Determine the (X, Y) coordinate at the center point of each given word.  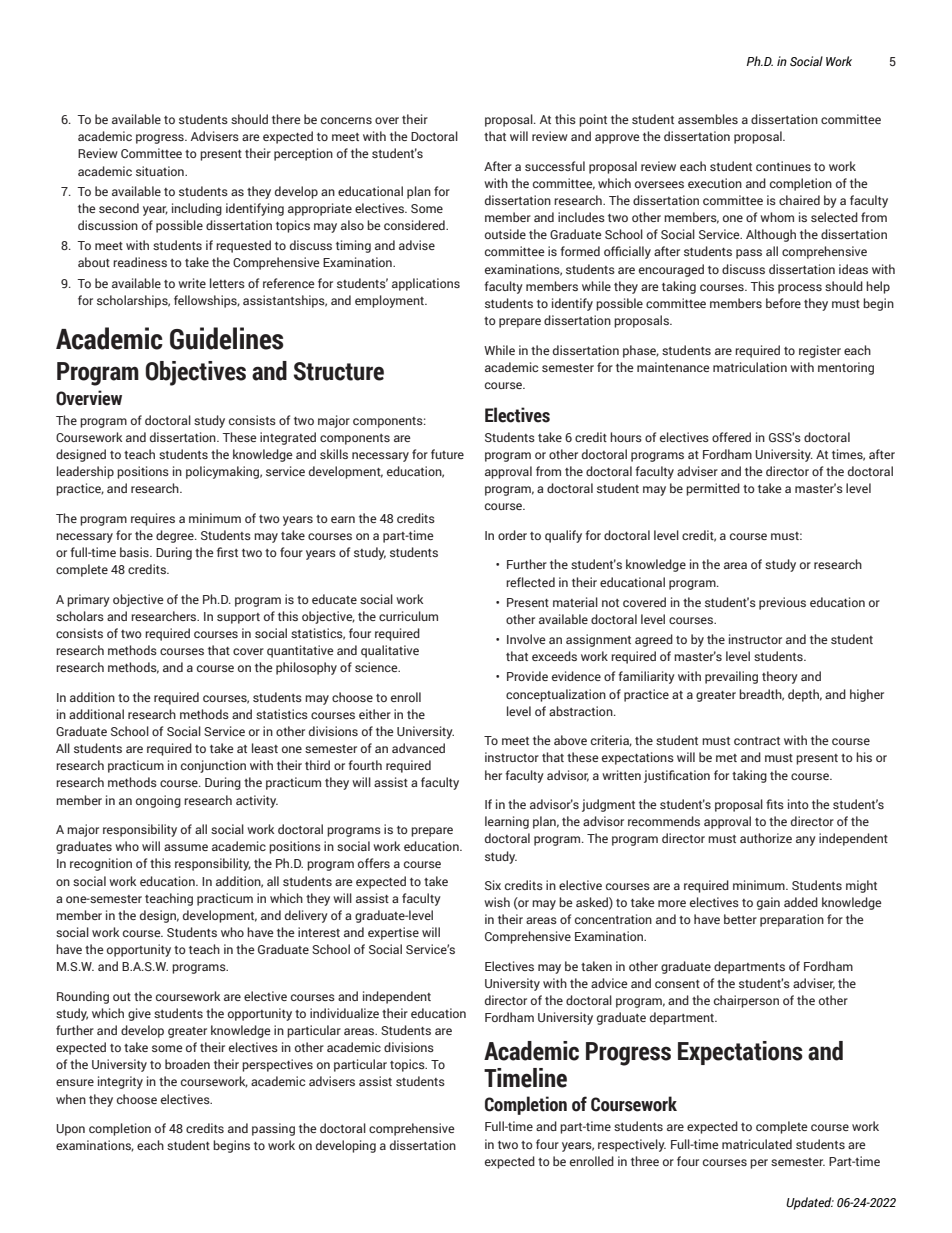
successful (555, 166)
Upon (70, 1130)
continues (783, 166)
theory (780, 677)
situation (161, 171)
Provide (527, 676)
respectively (632, 1145)
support (238, 618)
